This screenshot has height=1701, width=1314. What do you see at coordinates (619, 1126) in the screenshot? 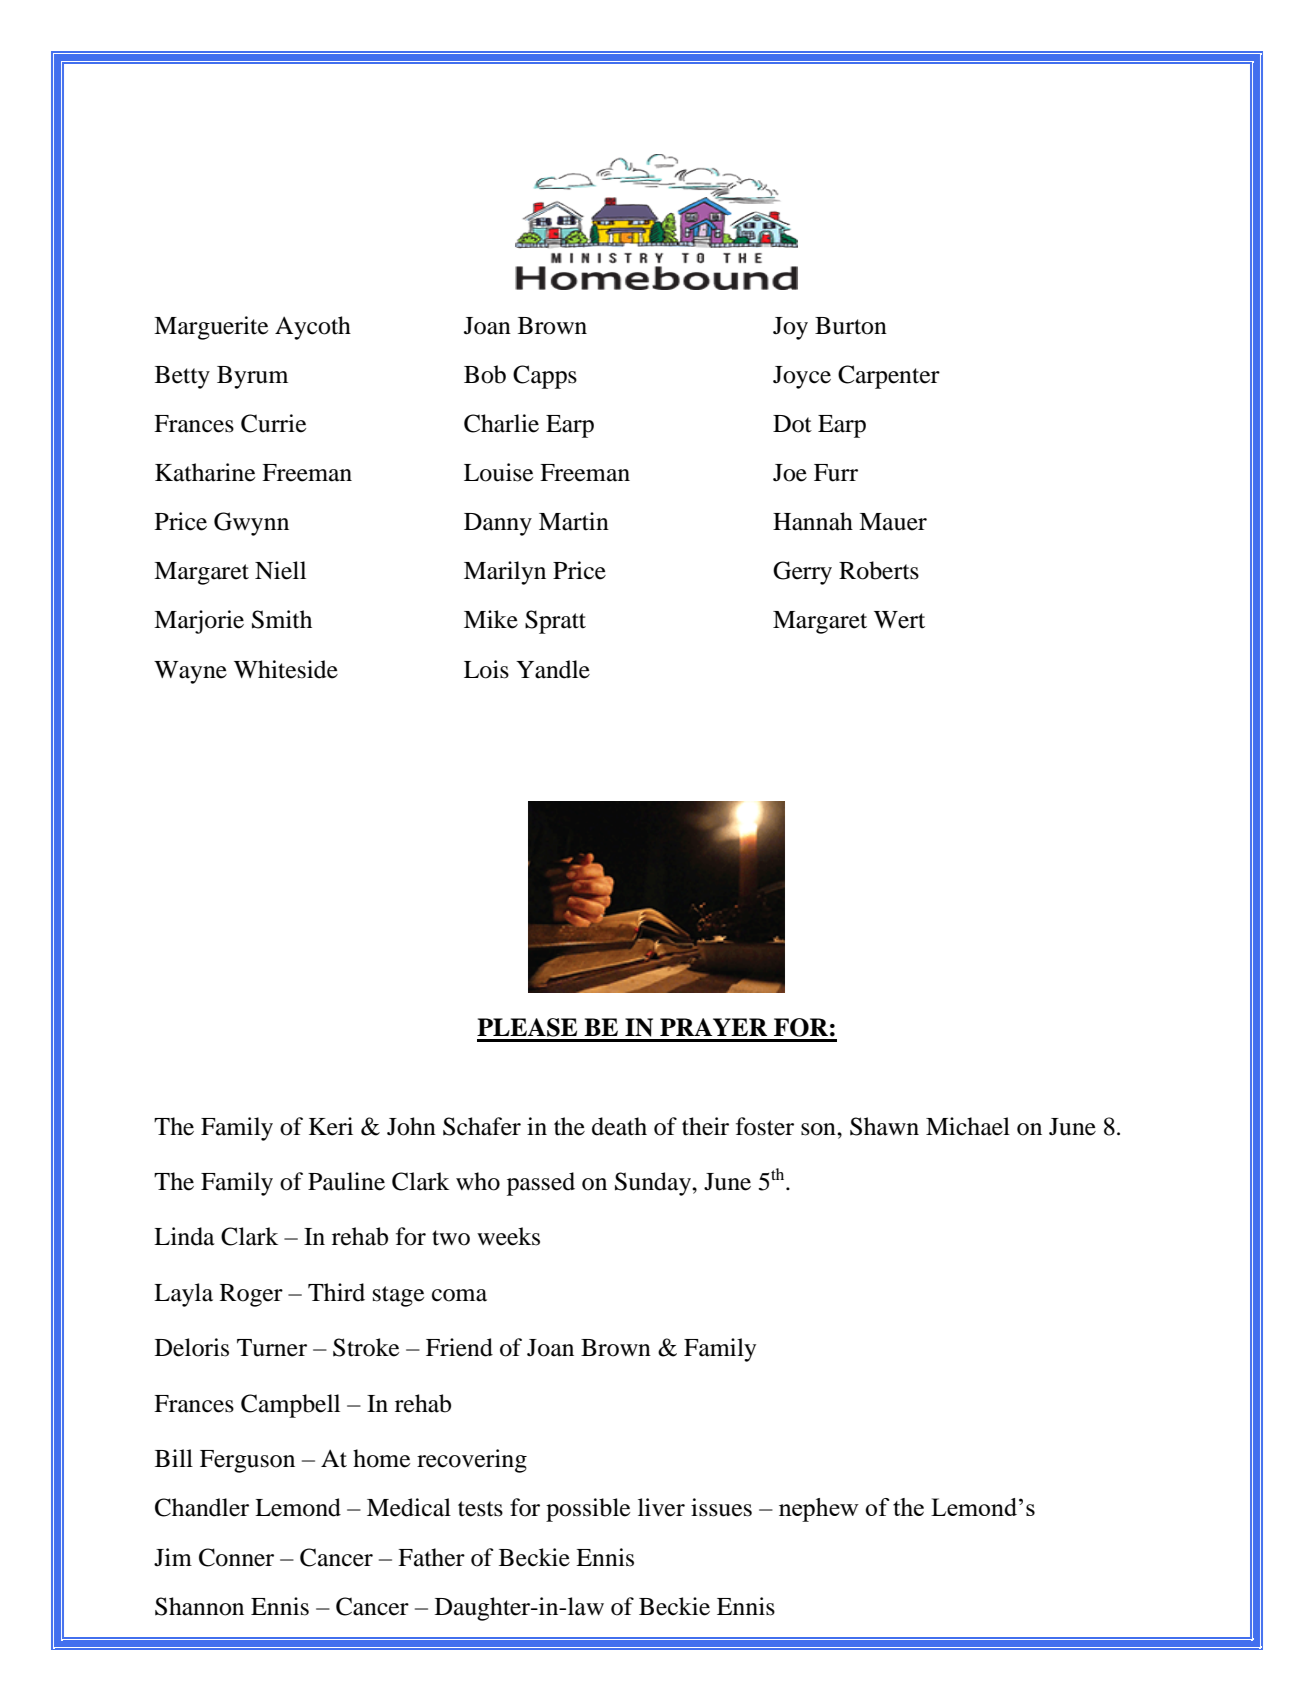
I see `death` at bounding box center [619, 1126].
